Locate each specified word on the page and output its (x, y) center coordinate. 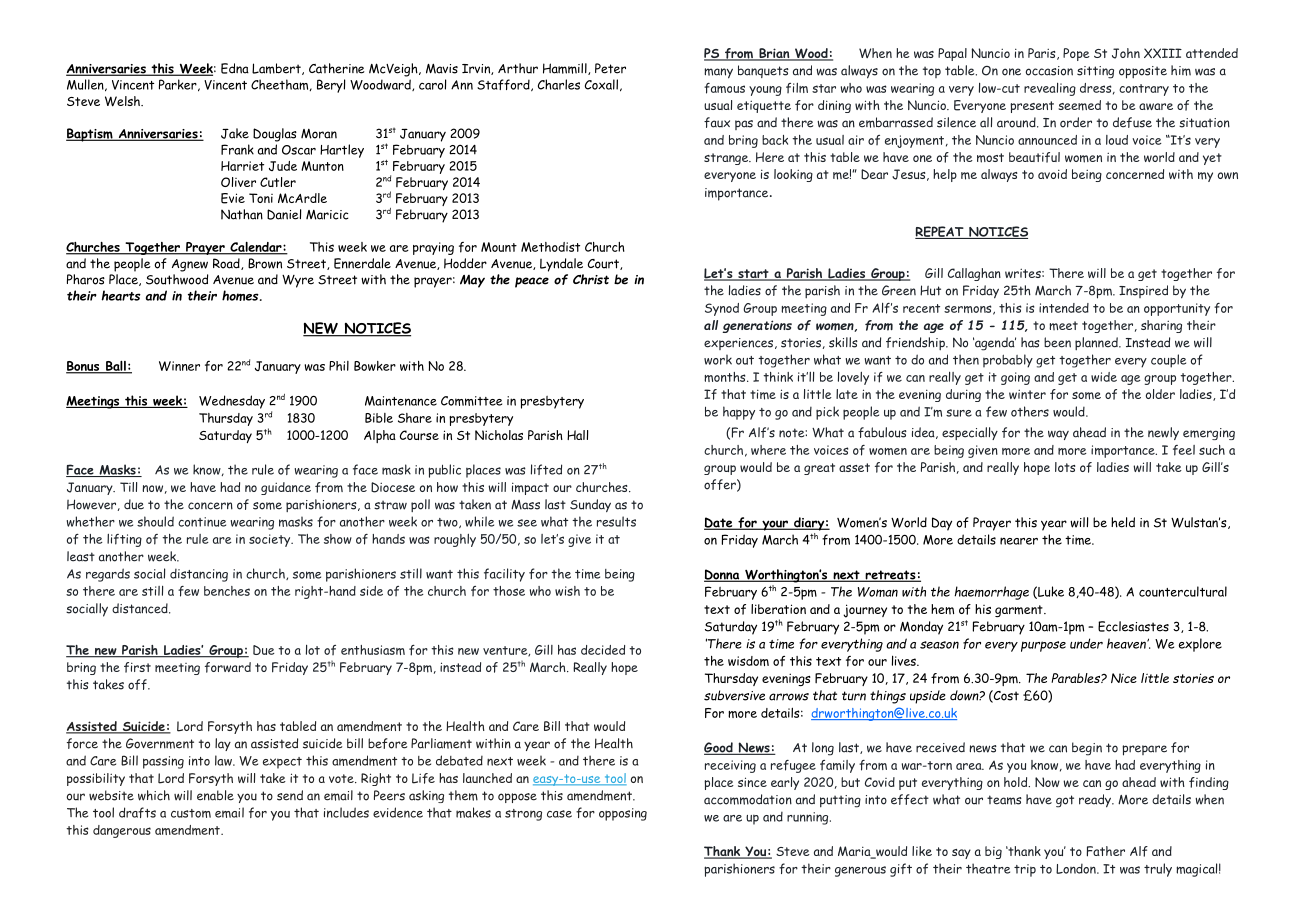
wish (567, 591)
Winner (179, 366)
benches (227, 591)
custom (191, 813)
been (1057, 342)
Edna (235, 68)
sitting (1095, 72)
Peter (610, 68)
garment (1020, 611)
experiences (740, 344)
